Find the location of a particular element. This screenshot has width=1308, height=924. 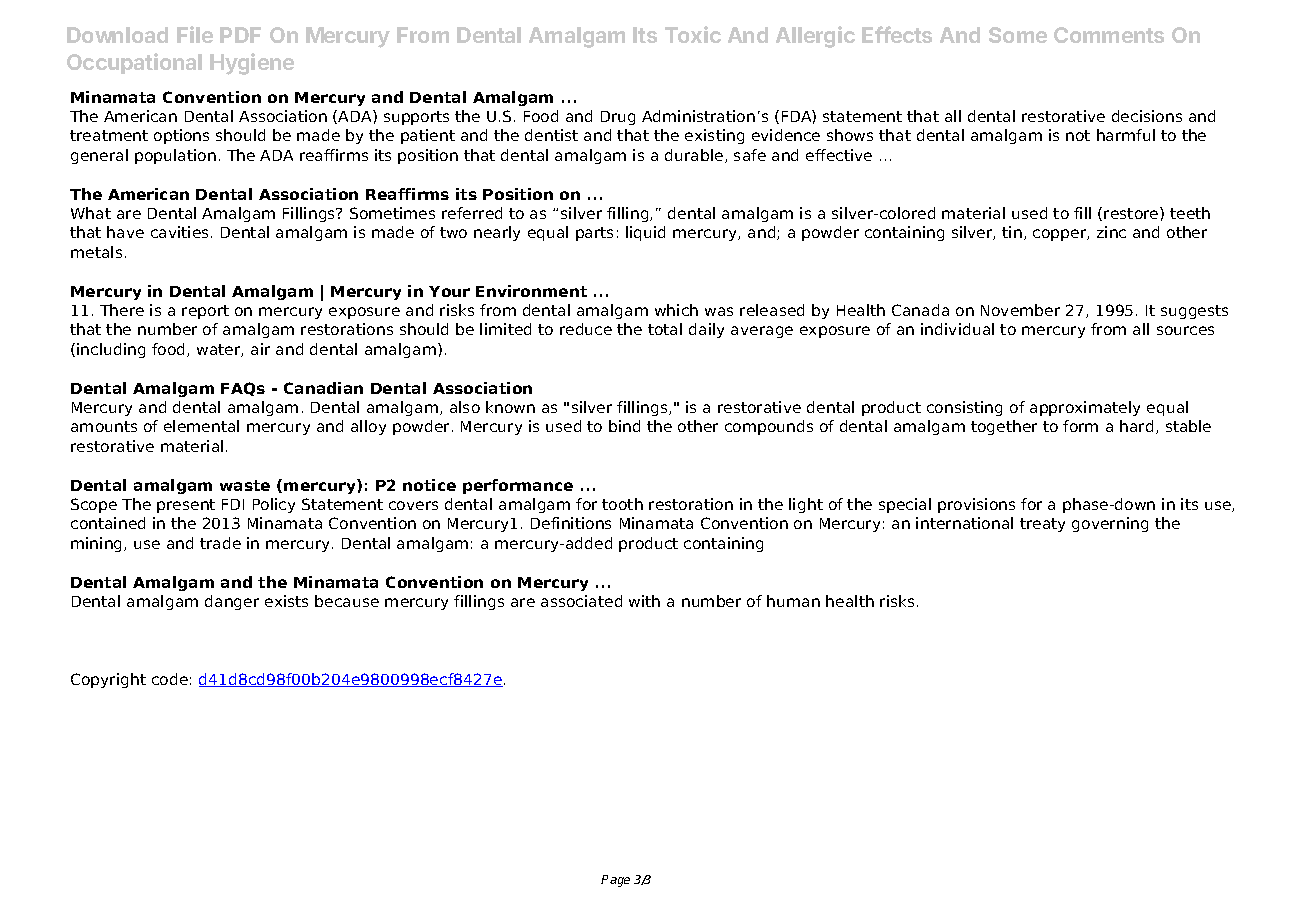

waste is located at coordinates (245, 485).
